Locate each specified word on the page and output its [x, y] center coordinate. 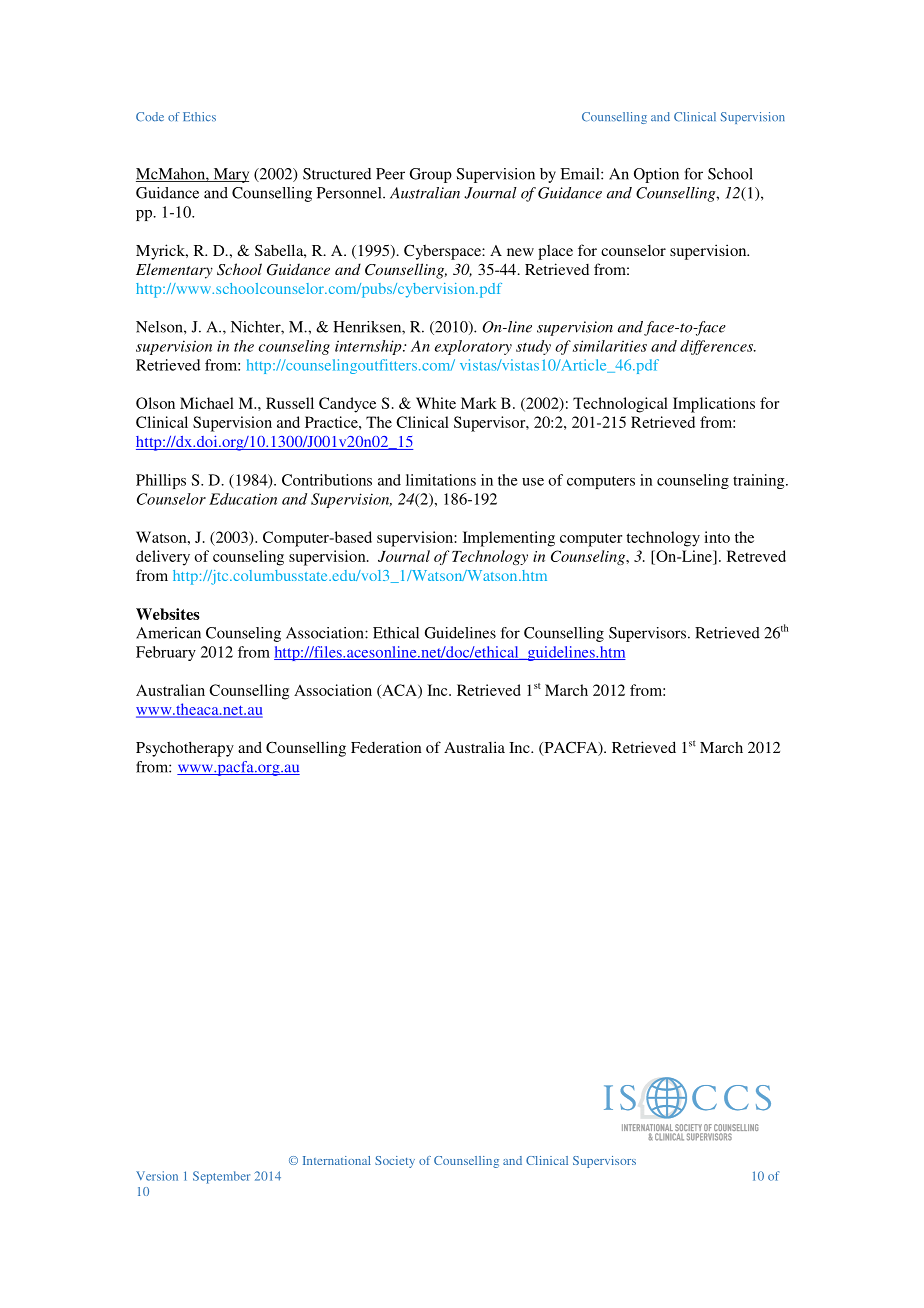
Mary [230, 175]
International [337, 1160]
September [221, 1177]
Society [395, 1162]
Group [431, 175]
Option [656, 175]
